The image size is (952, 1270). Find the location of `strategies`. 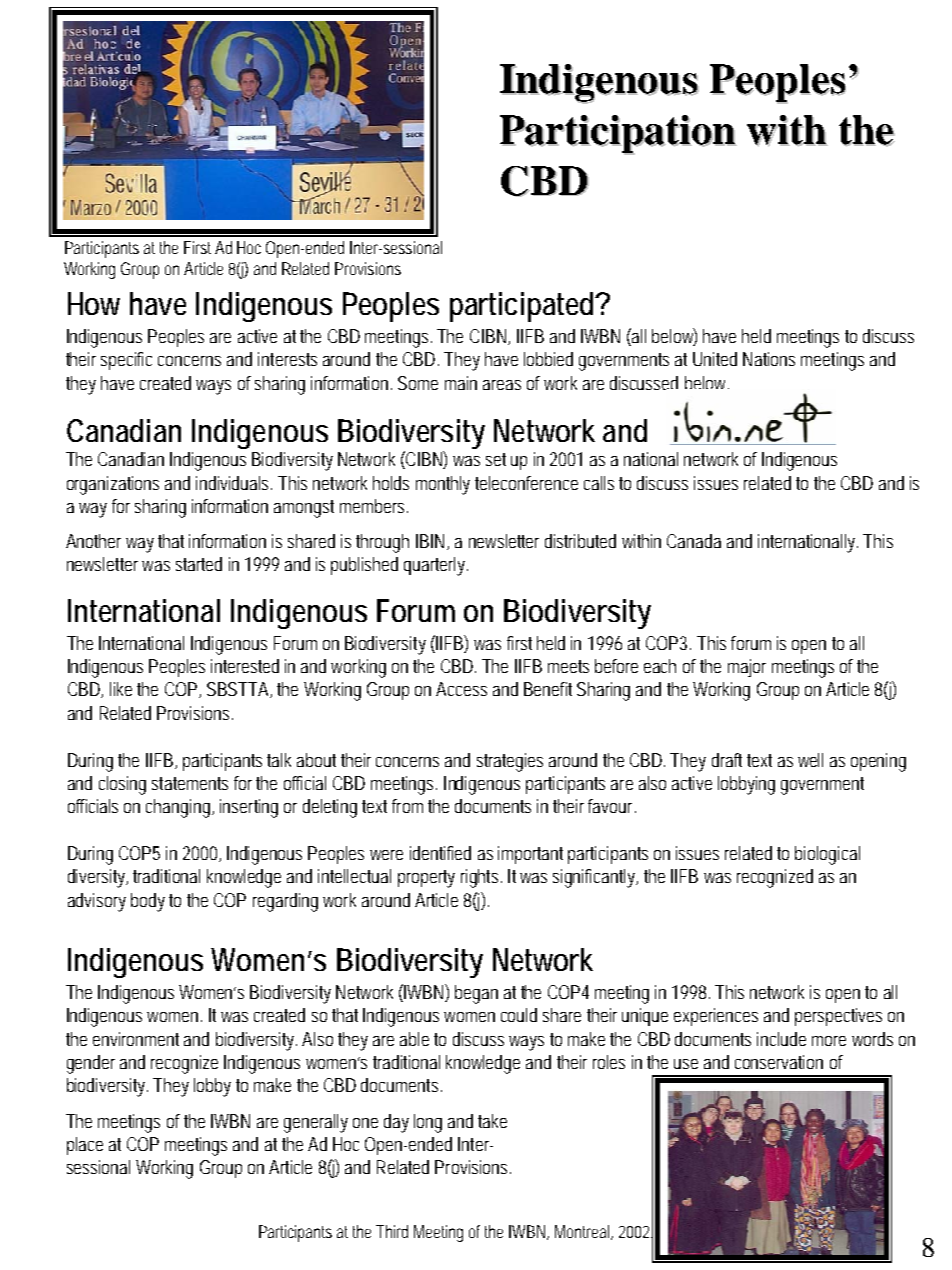

strategies is located at coordinates (510, 762).
